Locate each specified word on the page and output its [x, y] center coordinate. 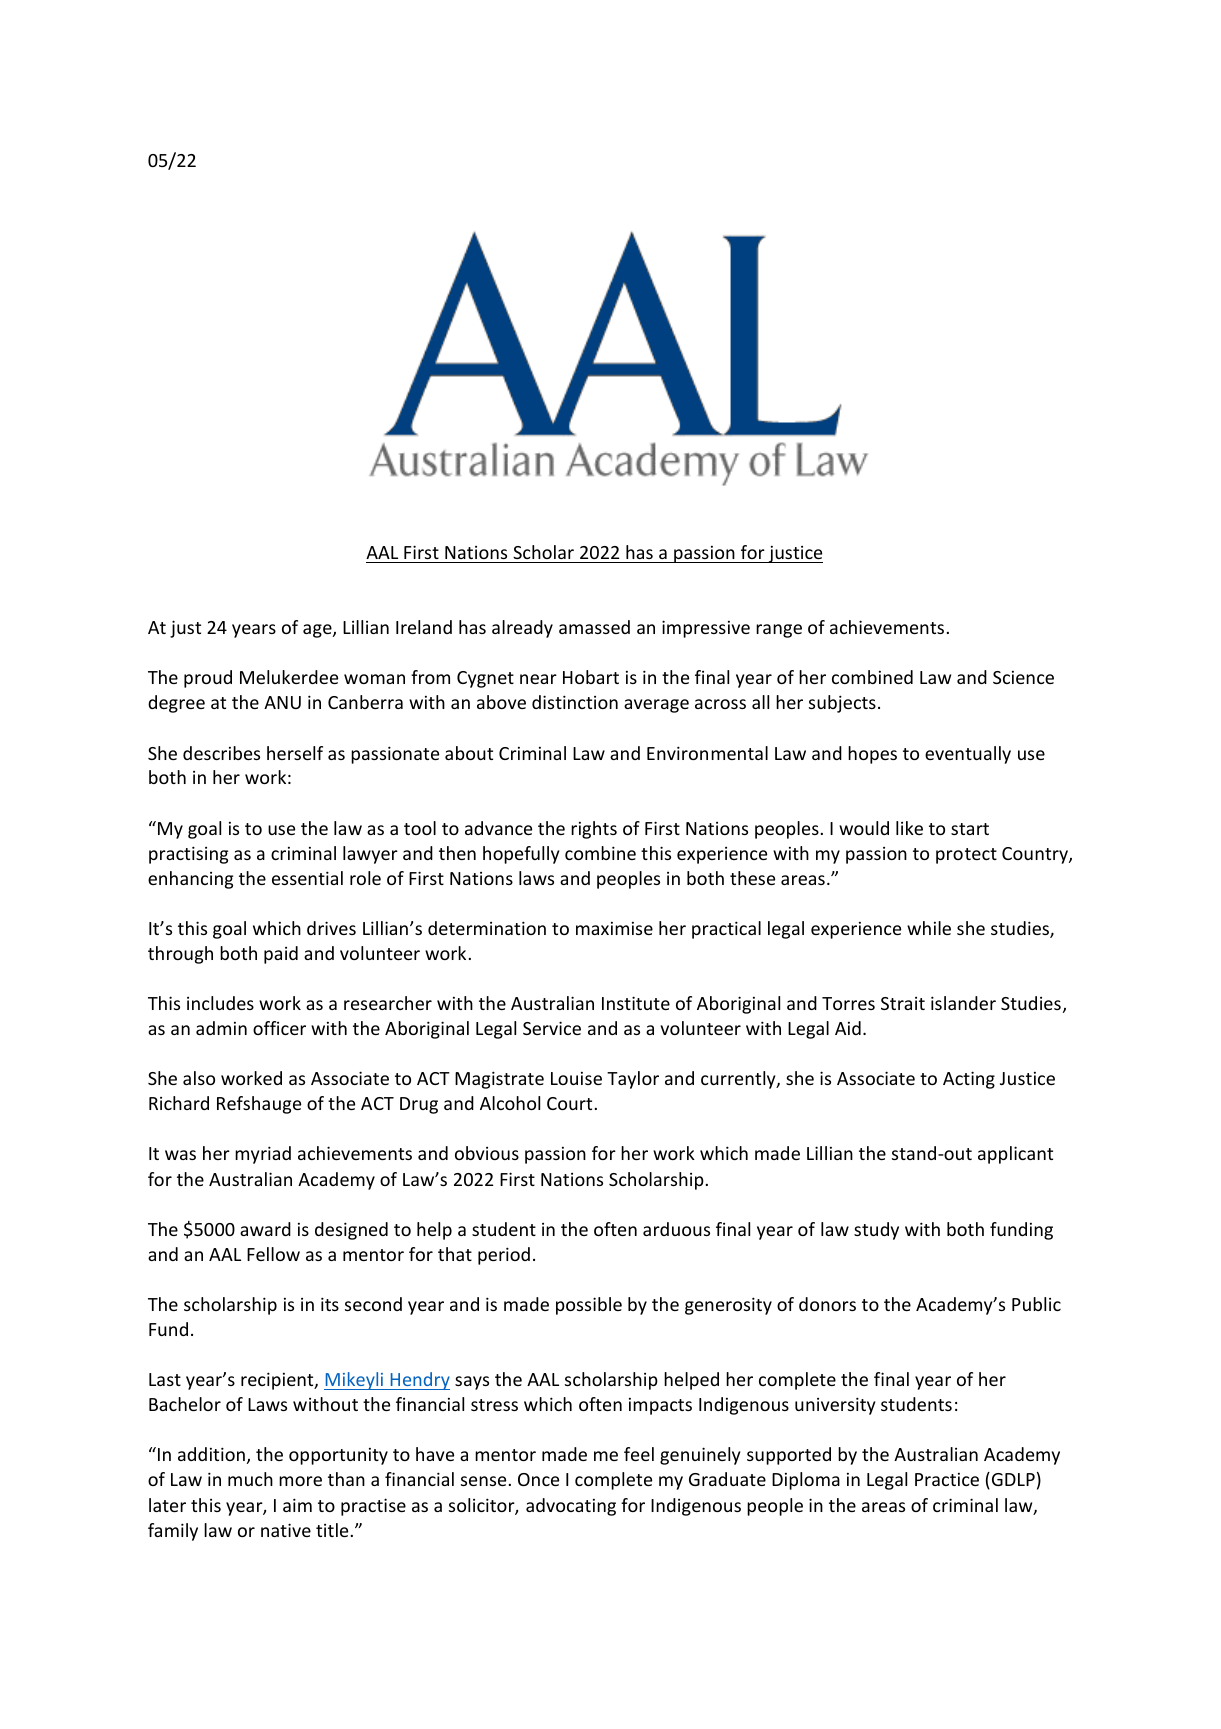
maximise [614, 928]
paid [281, 955]
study [876, 1231]
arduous [676, 1229]
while [929, 928]
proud [208, 679]
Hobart [591, 677]
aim [297, 1505]
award [265, 1229]
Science [1023, 677]
